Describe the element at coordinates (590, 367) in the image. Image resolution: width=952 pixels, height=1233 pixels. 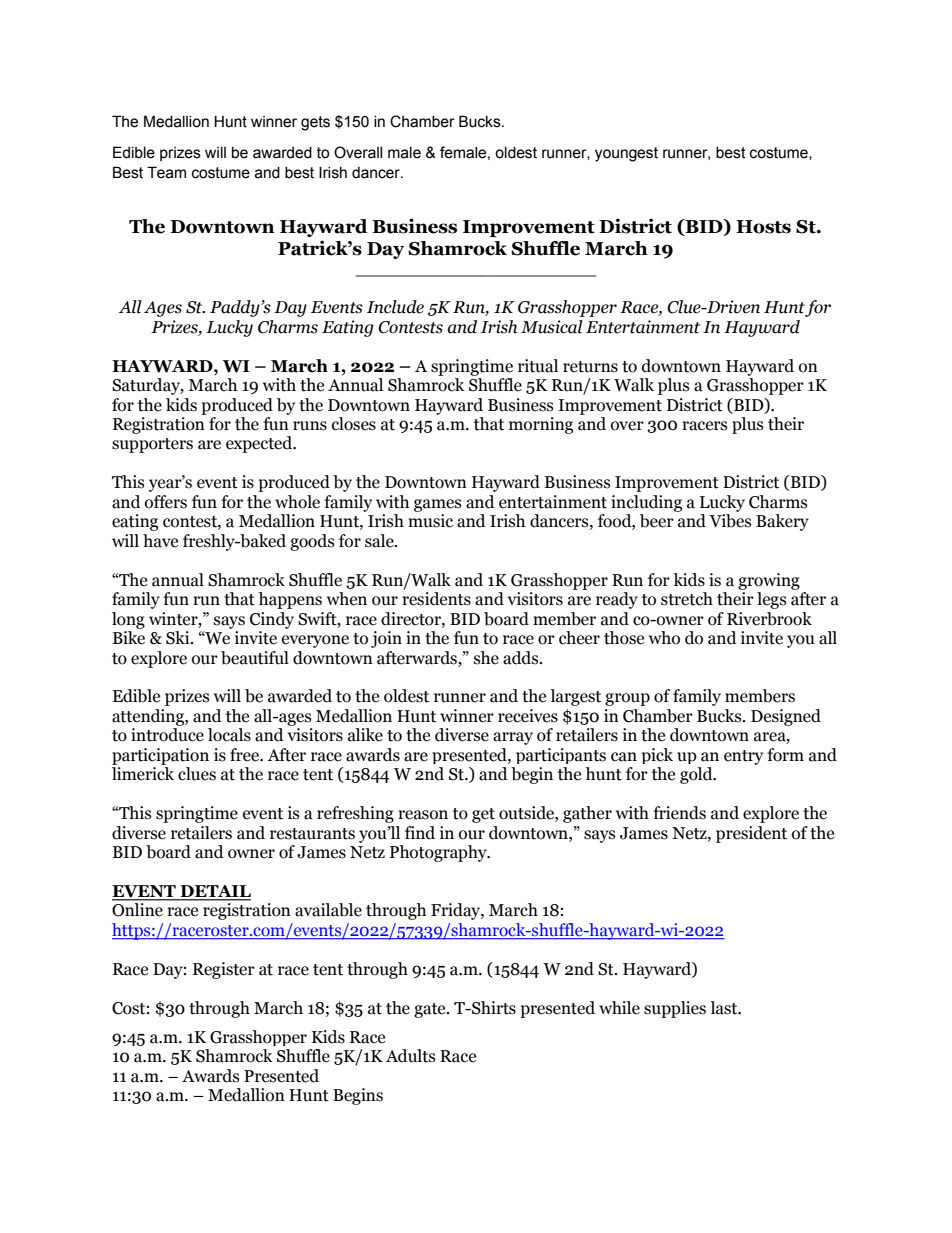
I see `returns` at that location.
